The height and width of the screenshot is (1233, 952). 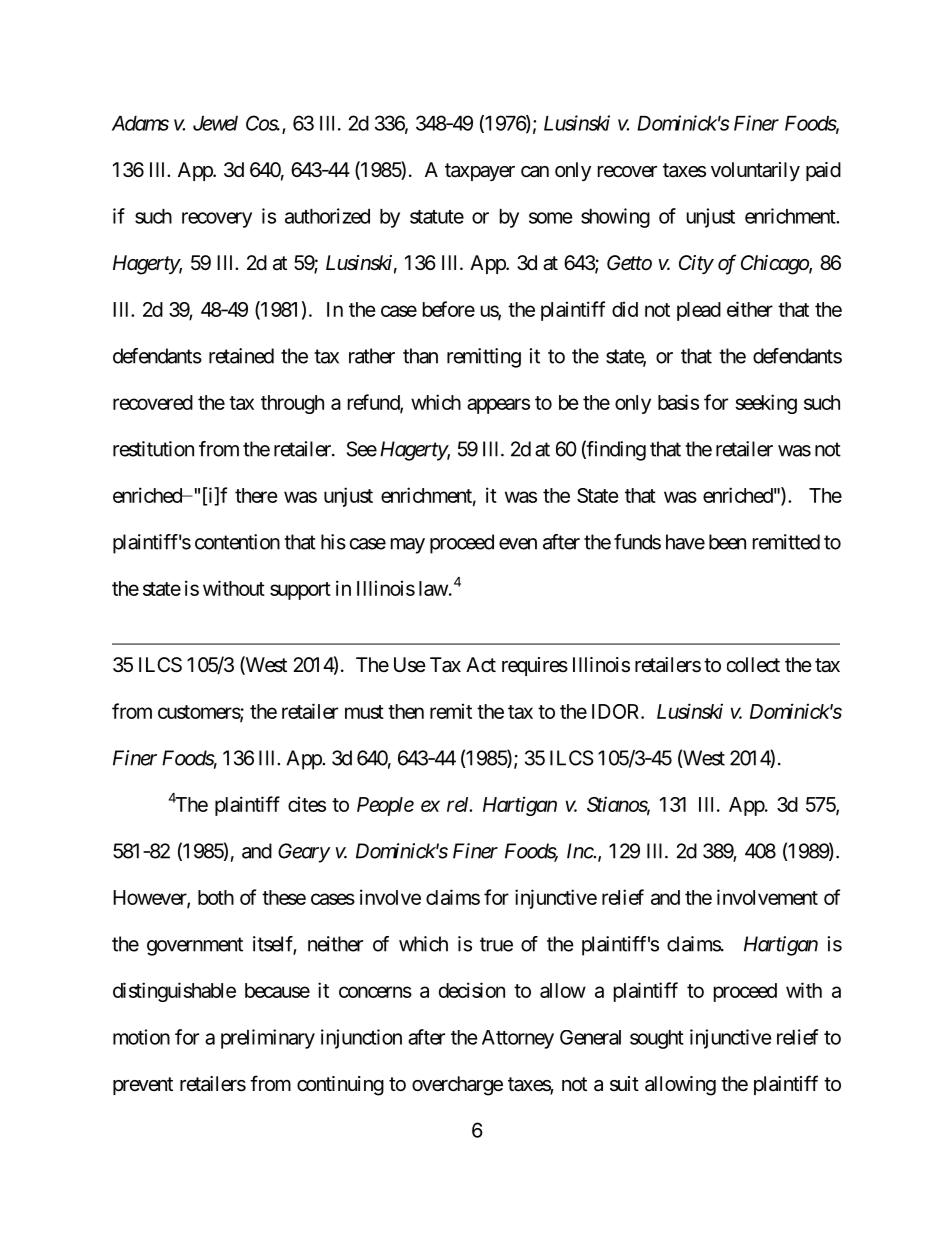 What do you see at coordinates (480, 172) in the screenshot?
I see `taxpayer` at bounding box center [480, 172].
